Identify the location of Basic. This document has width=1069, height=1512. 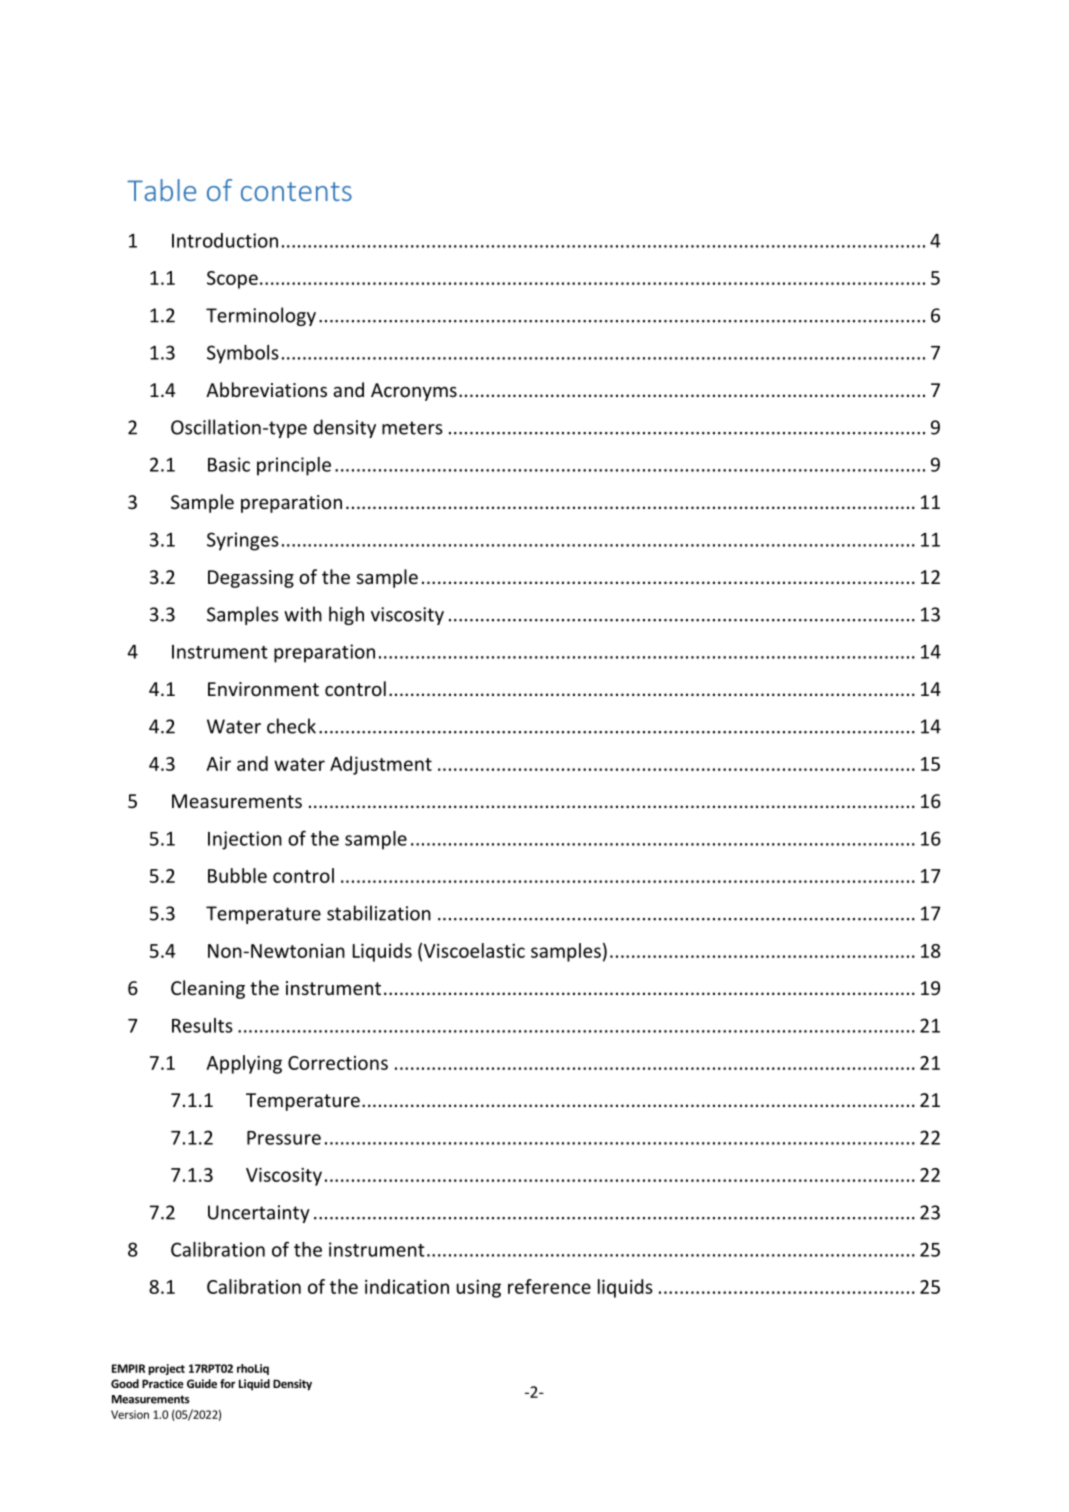
(229, 464).
